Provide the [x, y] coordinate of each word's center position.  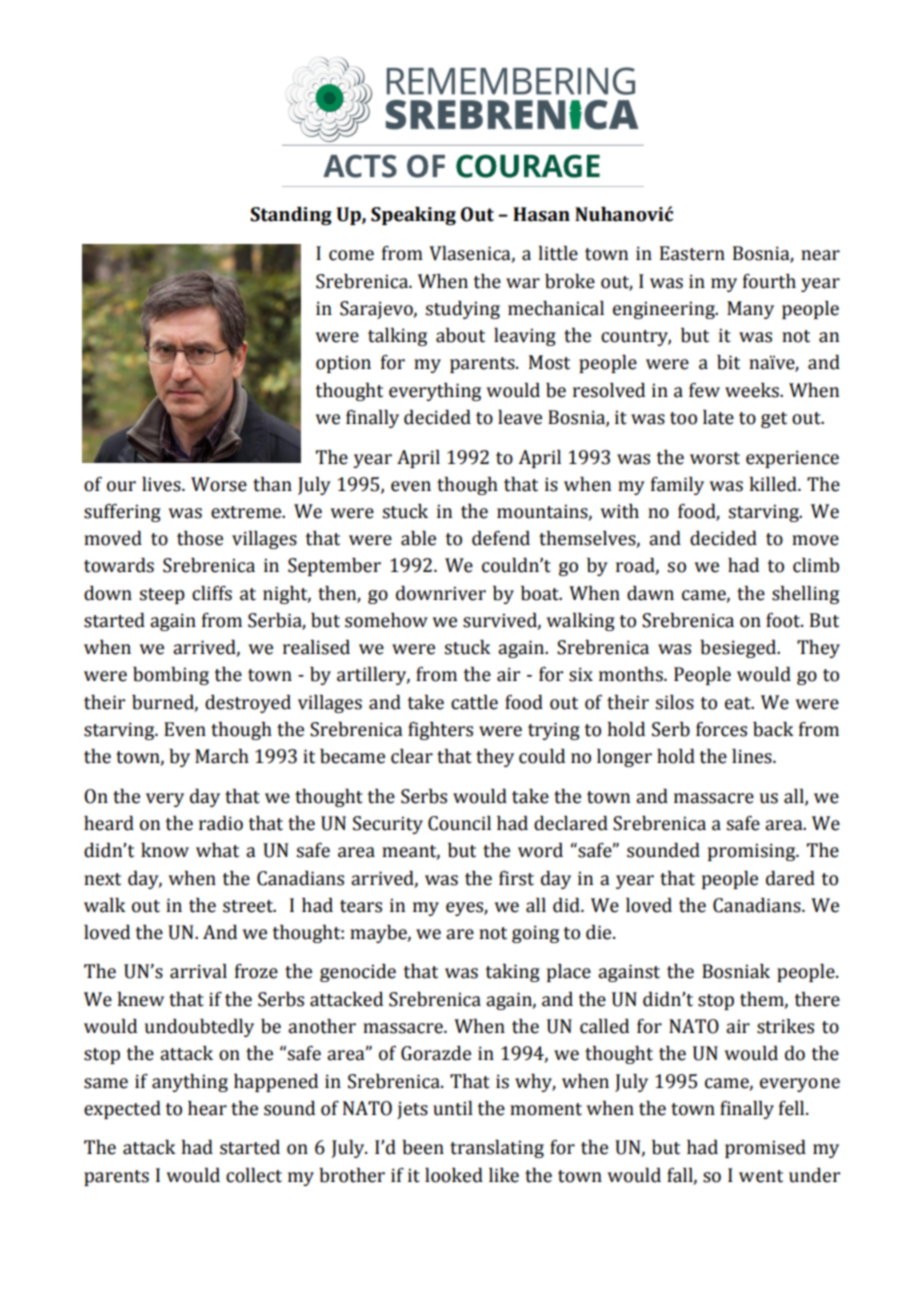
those [200, 538]
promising [753, 852]
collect [254, 1175]
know [165, 850]
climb [816, 565]
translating [497, 1149]
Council [459, 823]
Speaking [413, 216]
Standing [291, 216]
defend [501, 538]
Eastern [692, 253]
